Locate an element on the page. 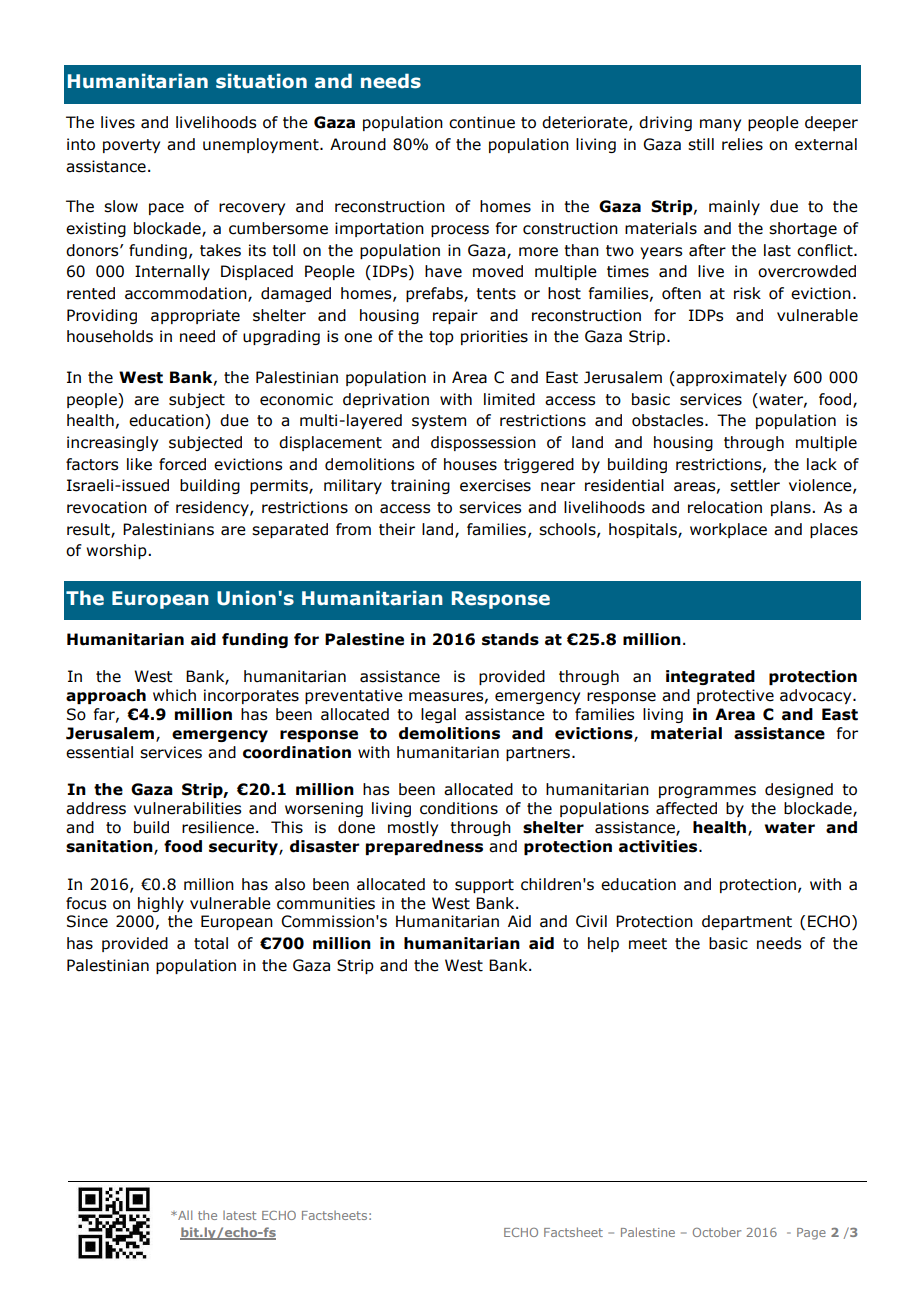  October is located at coordinates (717, 1232).
